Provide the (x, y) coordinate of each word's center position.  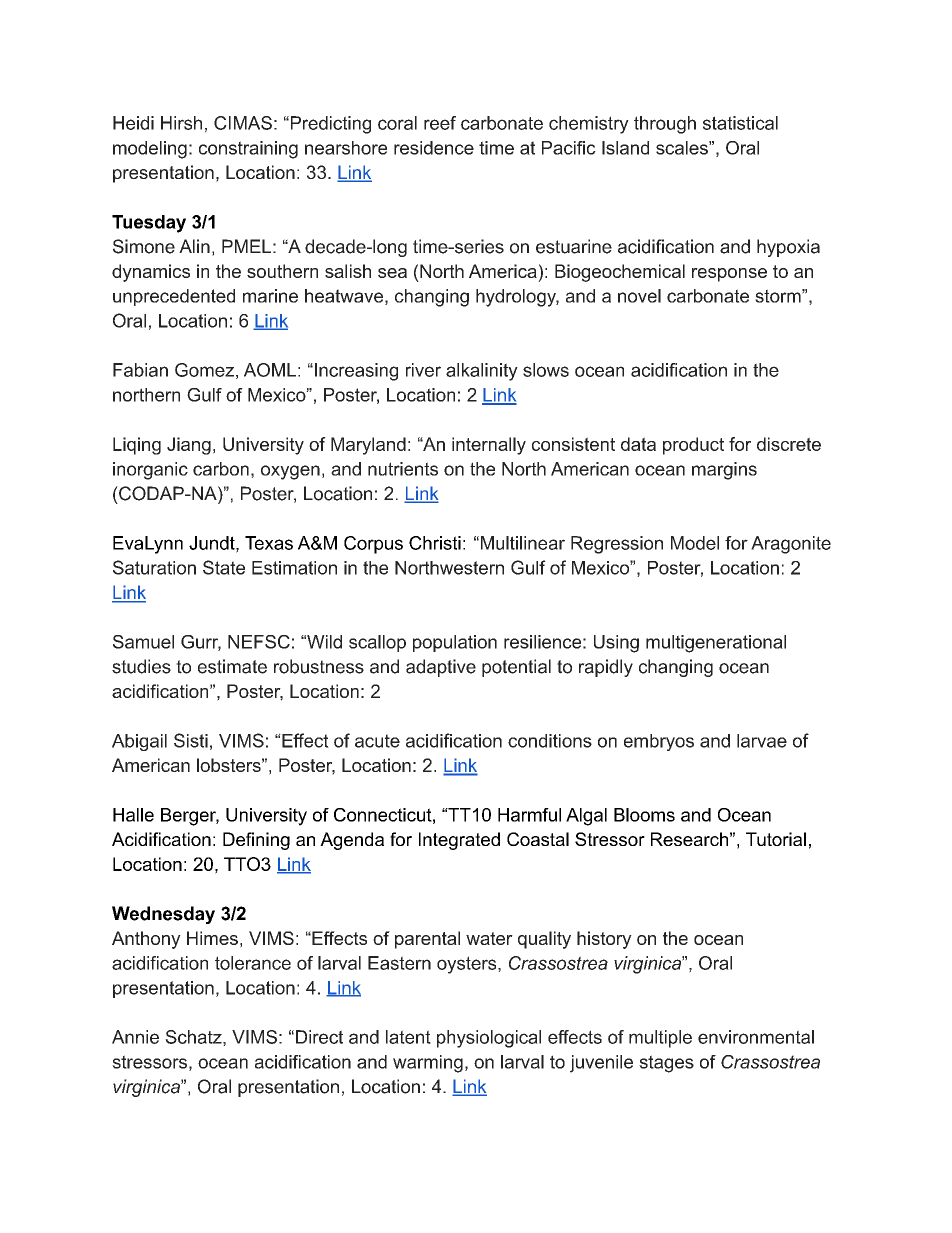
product (693, 446)
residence (434, 148)
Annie (135, 1037)
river (423, 370)
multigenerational (716, 644)
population (455, 643)
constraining (248, 150)
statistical (740, 123)
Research (689, 839)
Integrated (459, 841)
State (224, 567)
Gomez (204, 370)
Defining (256, 841)
